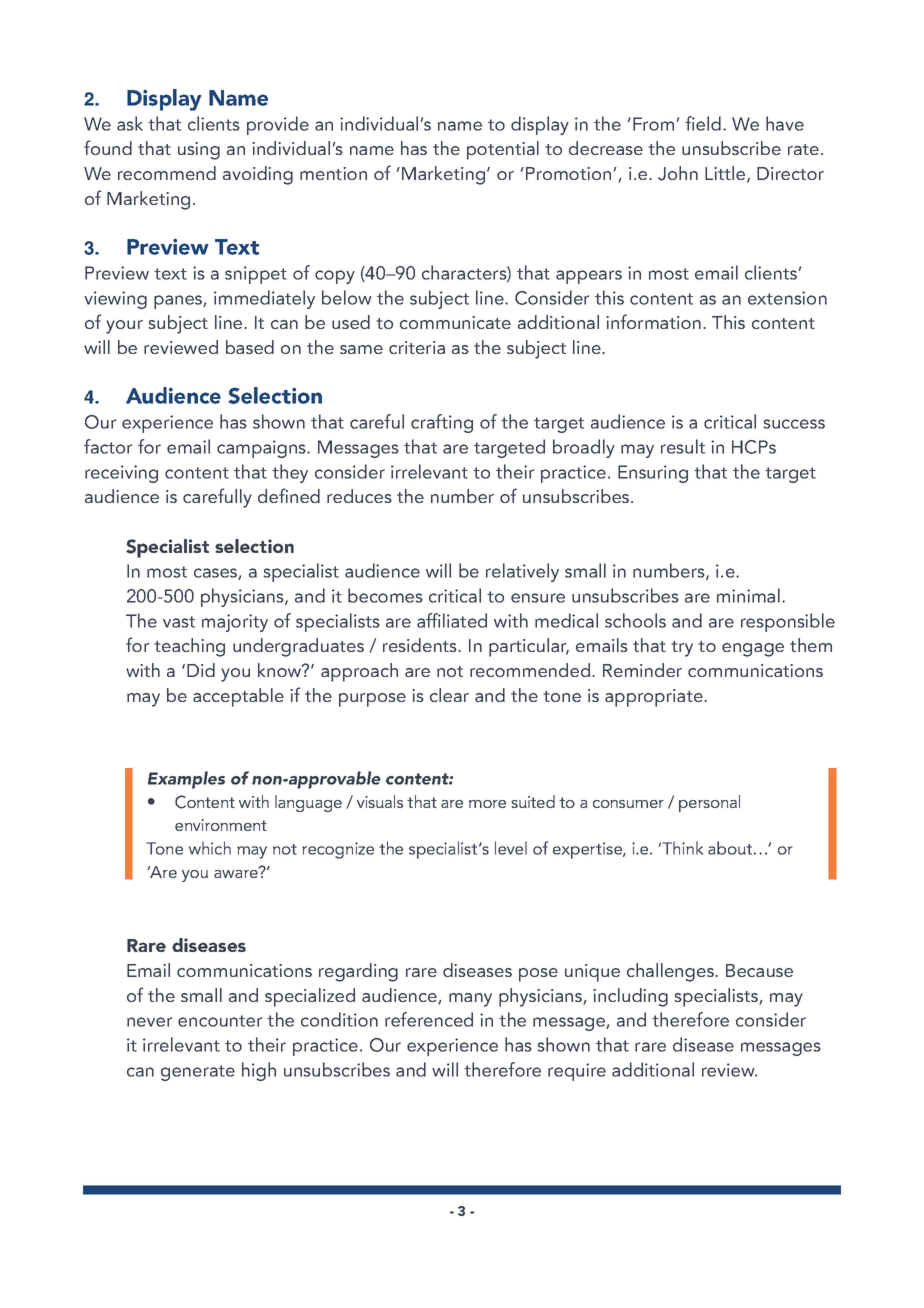 Image resolution: width=924 pixels, height=1308 pixels. Describe the element at coordinates (452, 620) in the screenshot. I see `affiliated` at that location.
